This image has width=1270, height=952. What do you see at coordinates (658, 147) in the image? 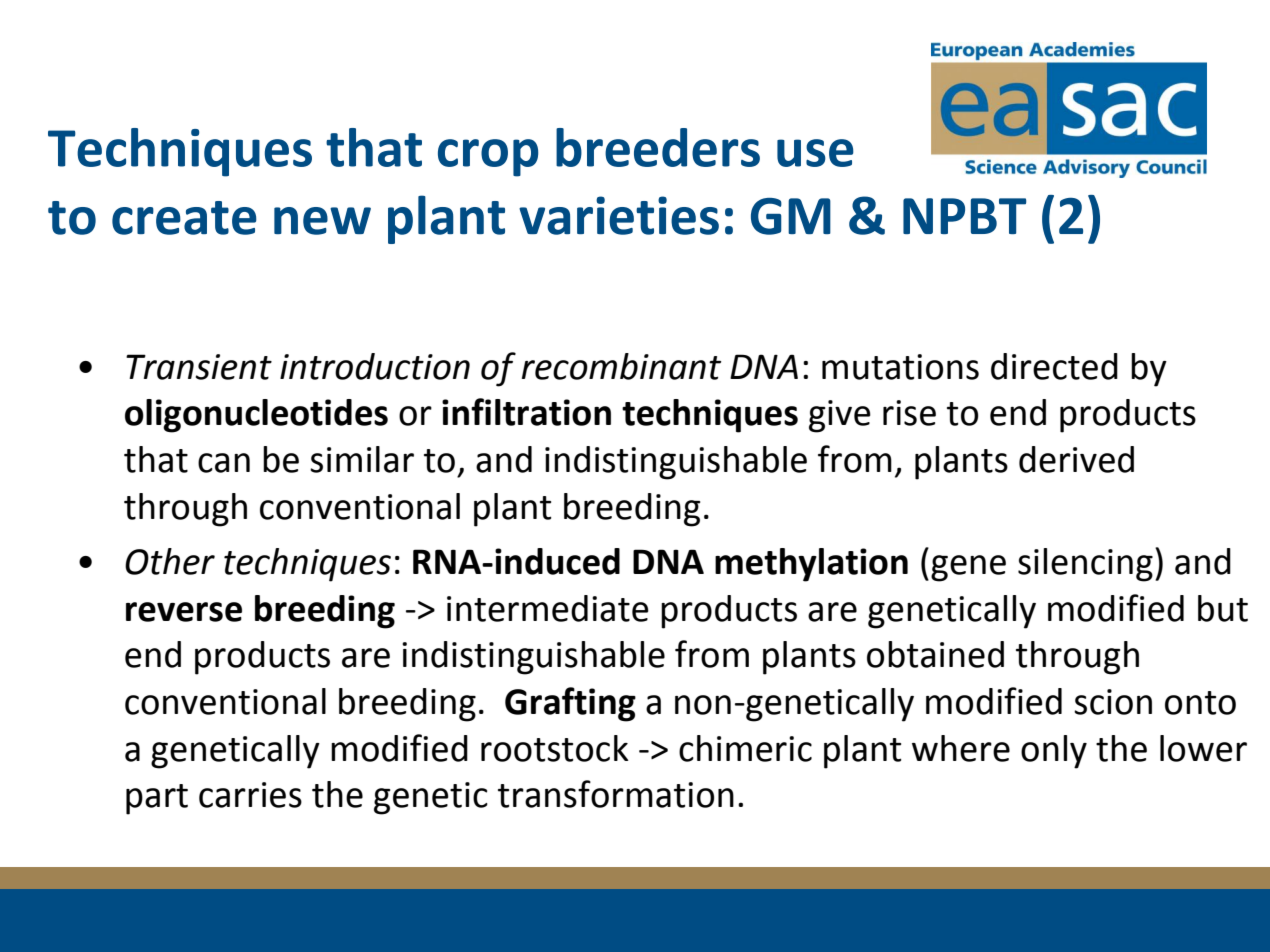
I see `breeders` at bounding box center [658, 147].
